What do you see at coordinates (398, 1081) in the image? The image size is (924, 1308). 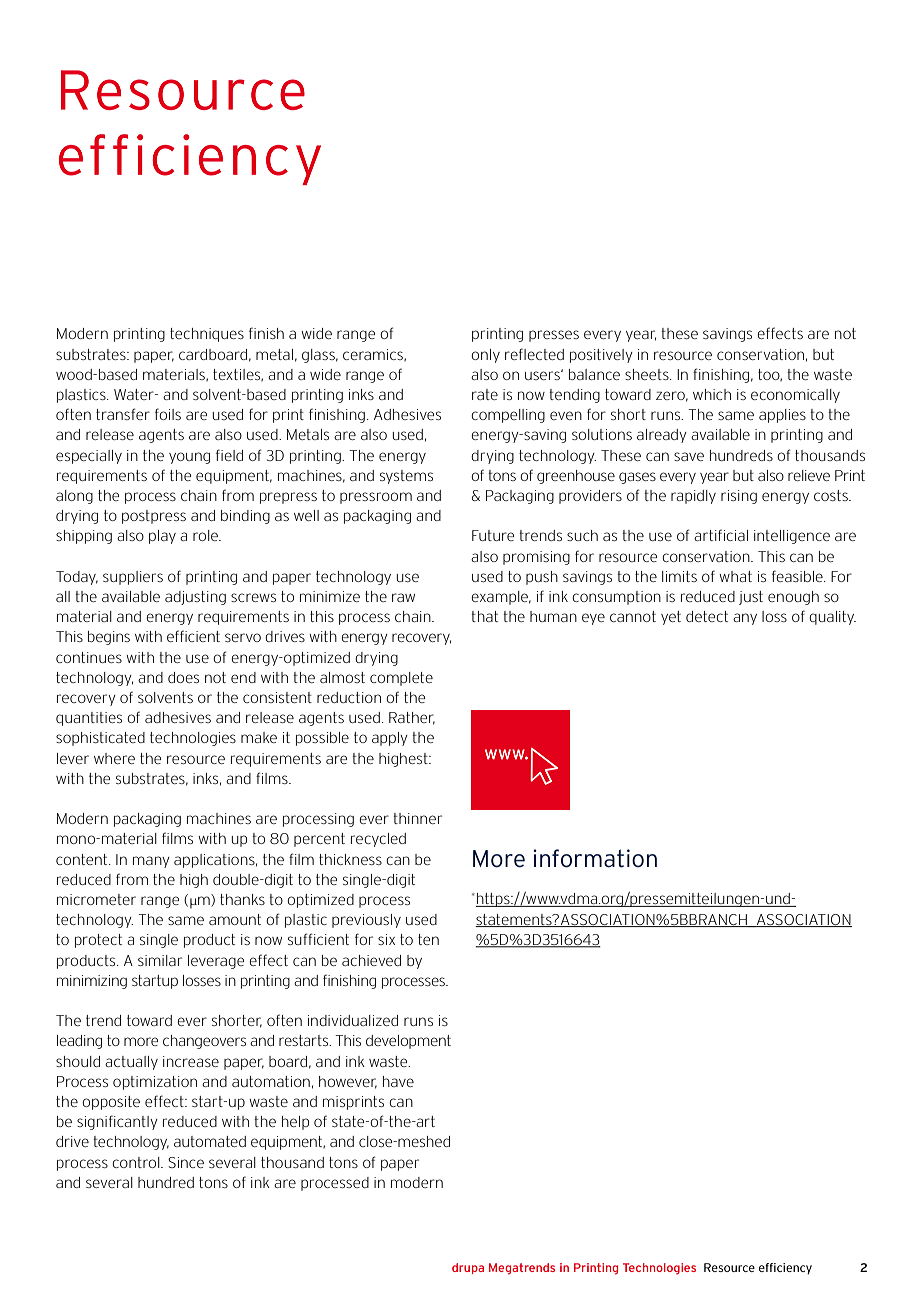 I see `have` at bounding box center [398, 1081].
